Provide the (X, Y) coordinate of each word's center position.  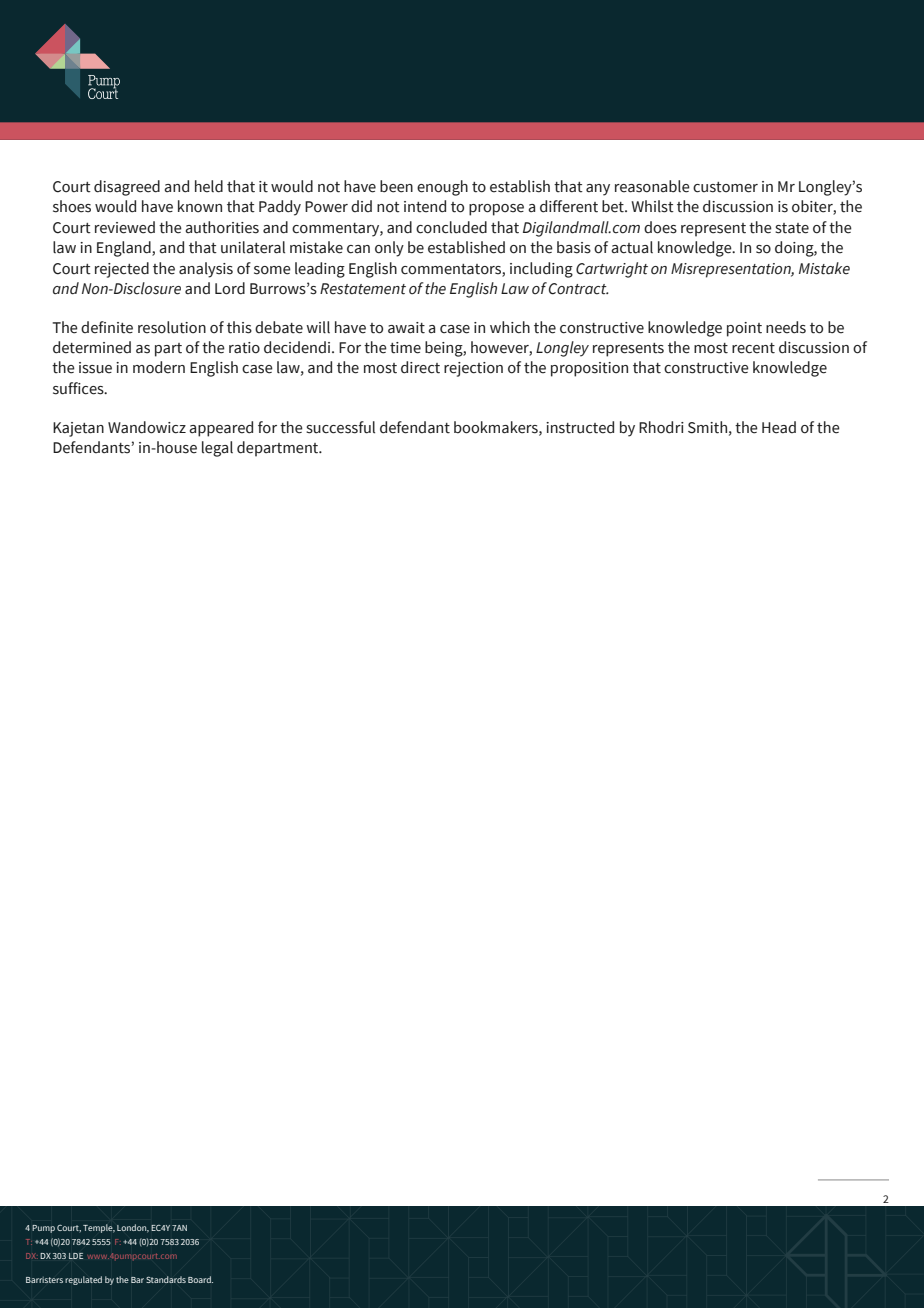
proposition (589, 369)
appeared (221, 429)
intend (425, 206)
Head (779, 427)
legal (217, 449)
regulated (83, 1280)
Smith (707, 427)
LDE (76, 1256)
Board (200, 1279)
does (660, 227)
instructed (580, 427)
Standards (166, 1279)
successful (340, 427)
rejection (473, 369)
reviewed (125, 227)
